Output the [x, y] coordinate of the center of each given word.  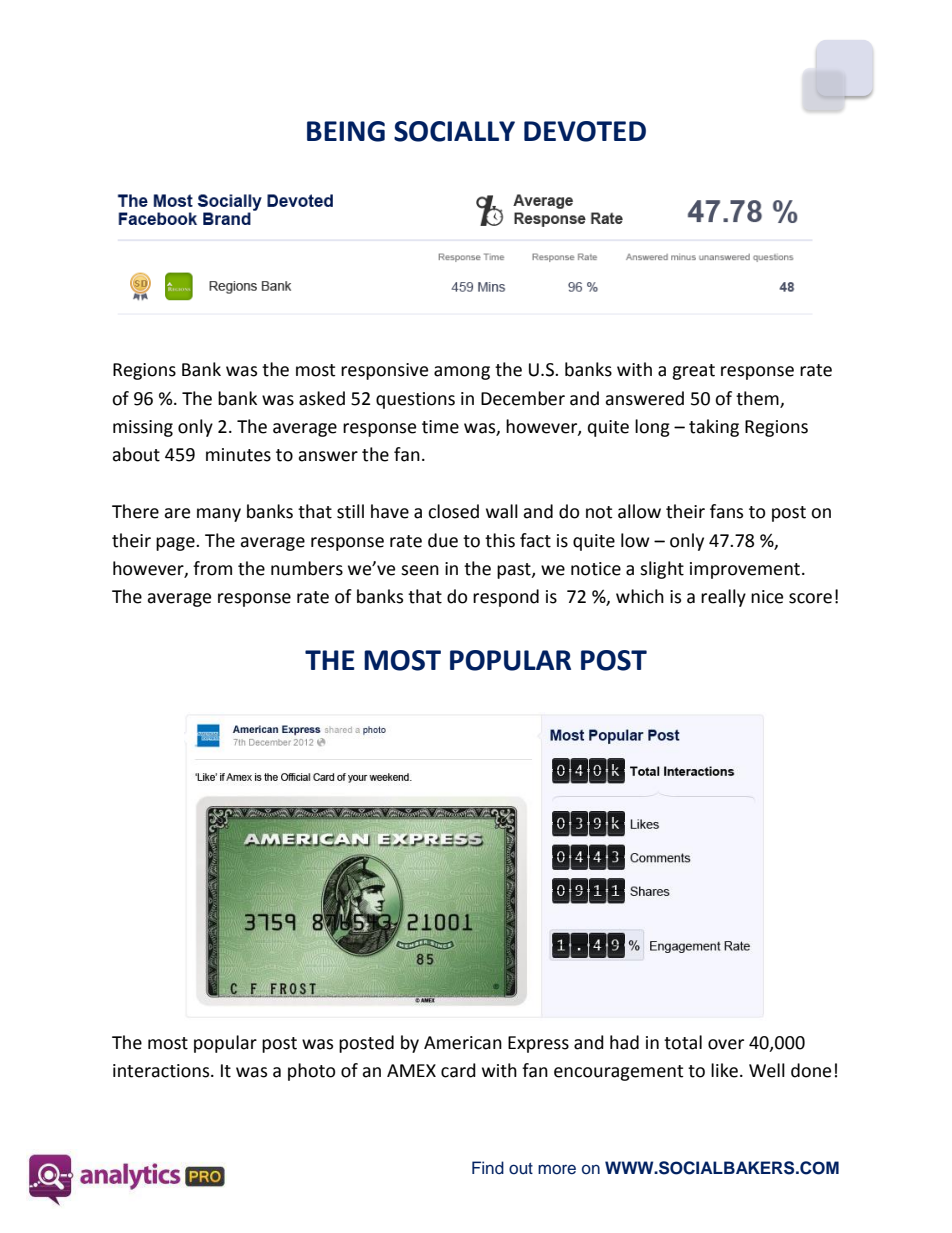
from [212, 568]
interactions [162, 1071]
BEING [346, 131]
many [219, 515]
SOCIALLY [454, 131]
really [723, 598]
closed [453, 511]
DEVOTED [585, 131]
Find [488, 1167]
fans [726, 511]
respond [506, 598]
